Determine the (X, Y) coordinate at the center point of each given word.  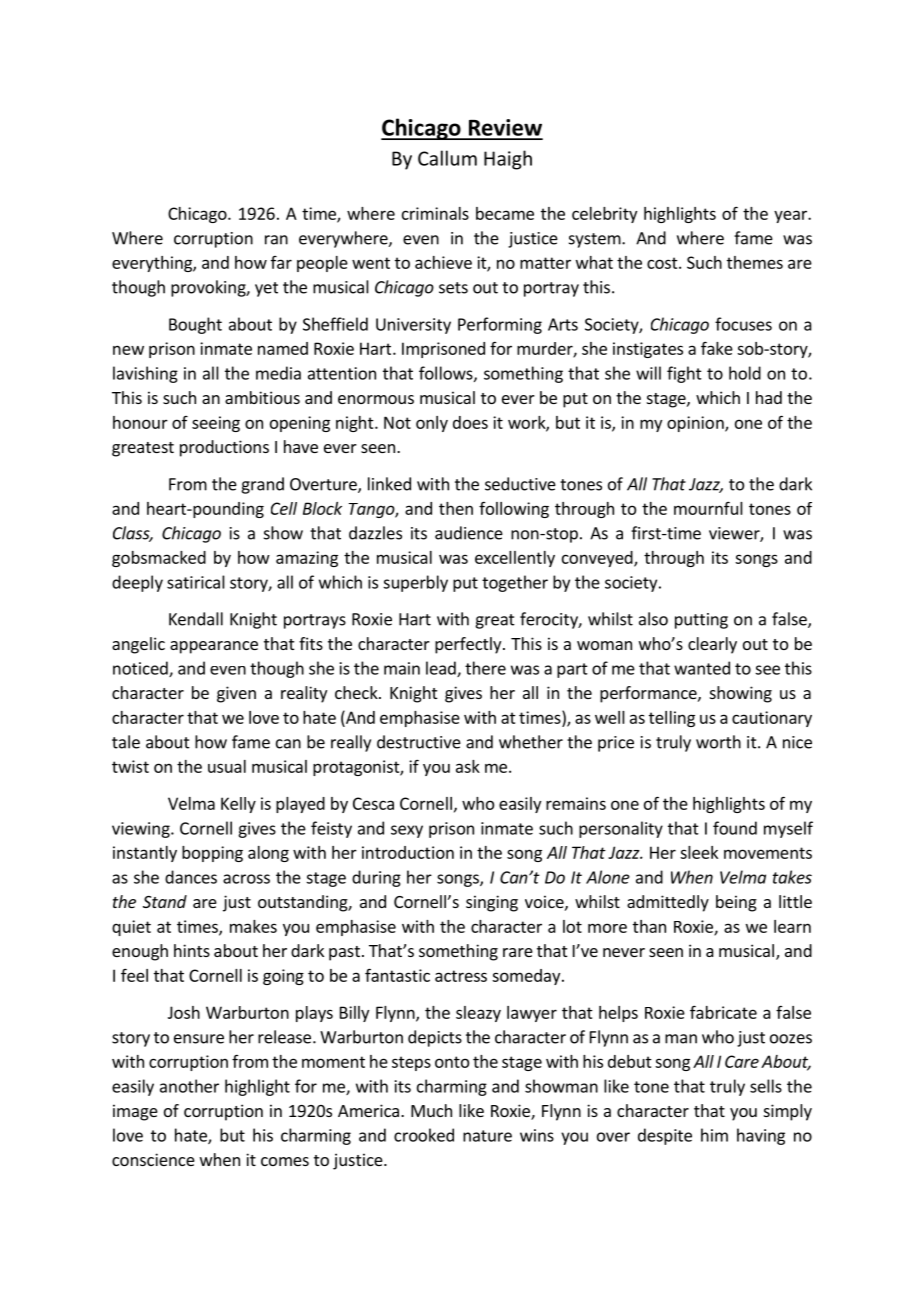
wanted (702, 668)
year (791, 216)
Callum (447, 158)
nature (487, 1136)
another (189, 1086)
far (281, 262)
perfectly (469, 645)
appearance (214, 647)
